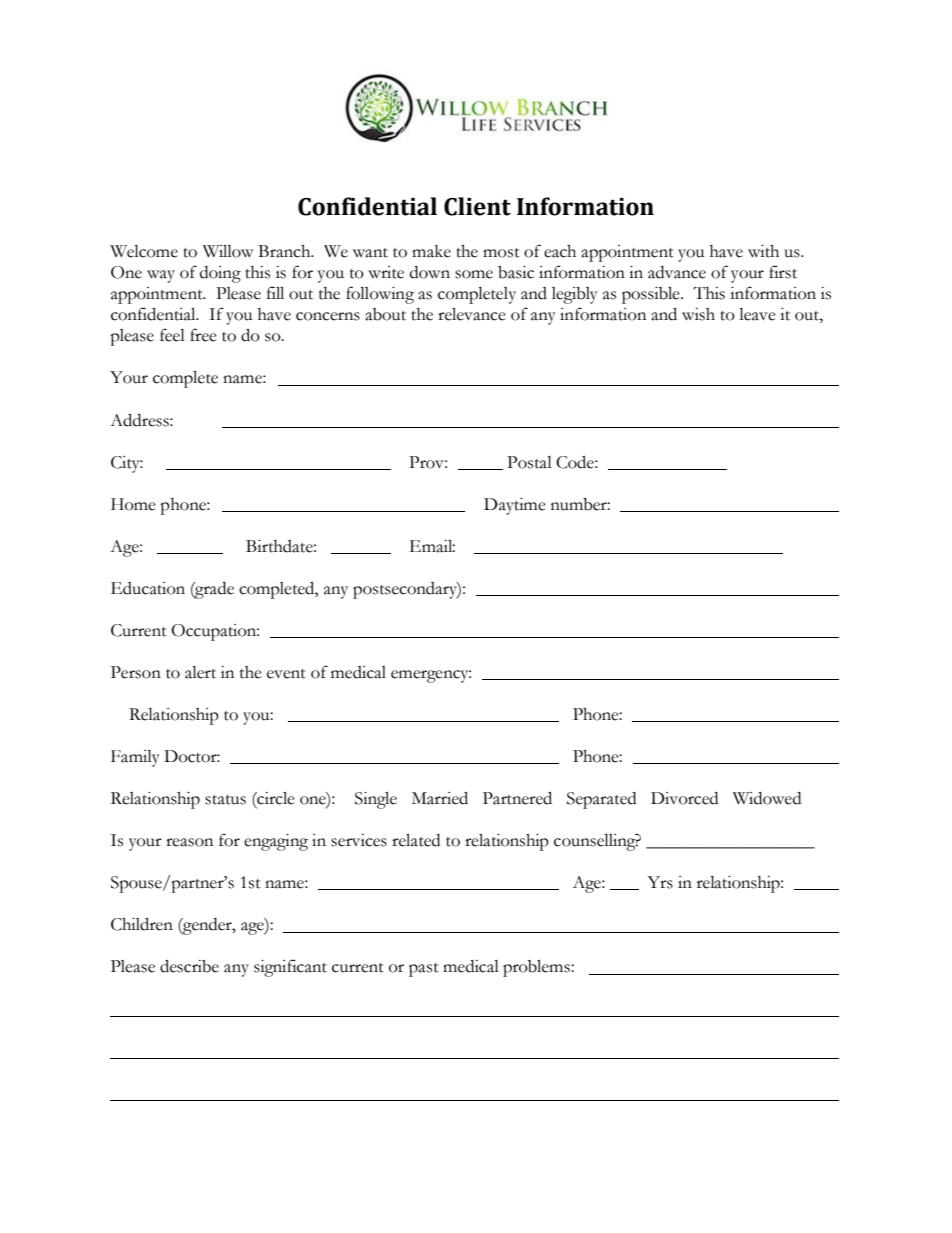 This page has width=952, height=1233. I want to click on Client, so click(477, 206).
